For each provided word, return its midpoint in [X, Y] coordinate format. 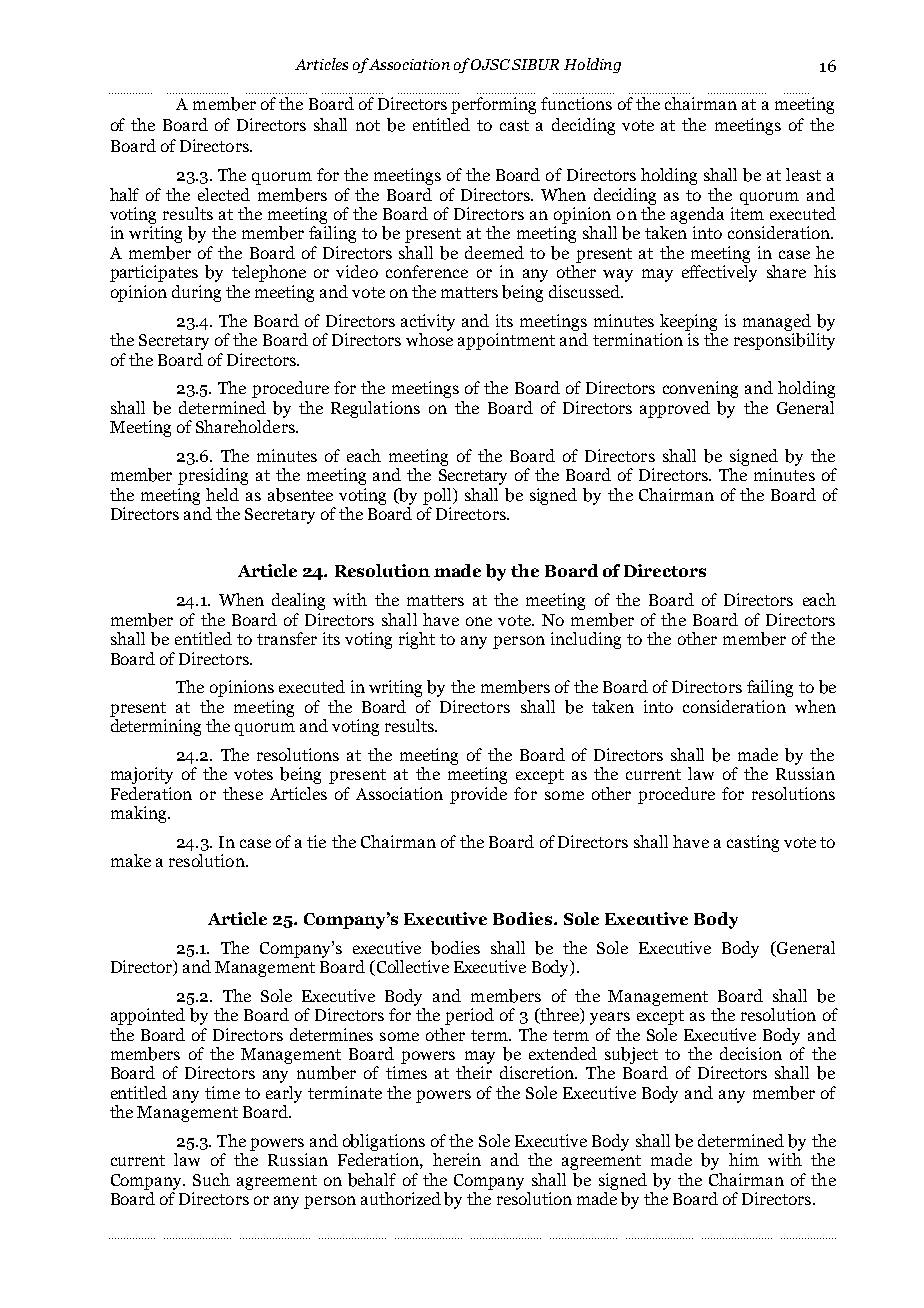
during [196, 293]
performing [493, 105]
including [586, 640]
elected [224, 194]
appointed [148, 1016]
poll [438, 496]
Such [211, 1179]
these [243, 793]
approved [675, 409]
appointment [506, 341]
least [803, 174]
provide [478, 795]
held [222, 494]
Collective [411, 968]
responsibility [784, 341]
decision [751, 1053]
